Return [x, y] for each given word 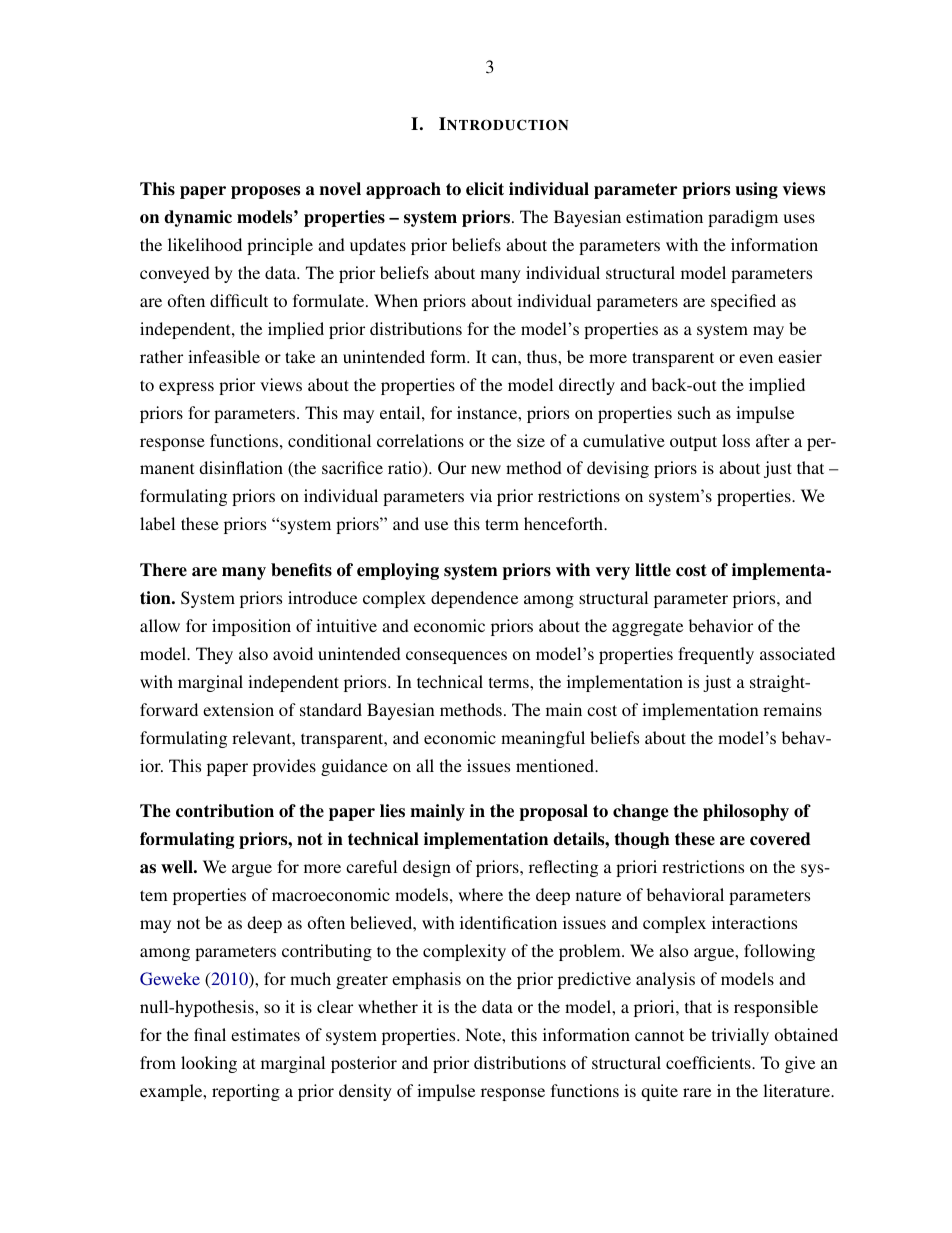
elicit [485, 189]
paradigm [743, 218]
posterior [364, 1064]
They [214, 655]
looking [209, 1064]
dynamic [198, 218]
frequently [716, 655]
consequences [456, 657]
